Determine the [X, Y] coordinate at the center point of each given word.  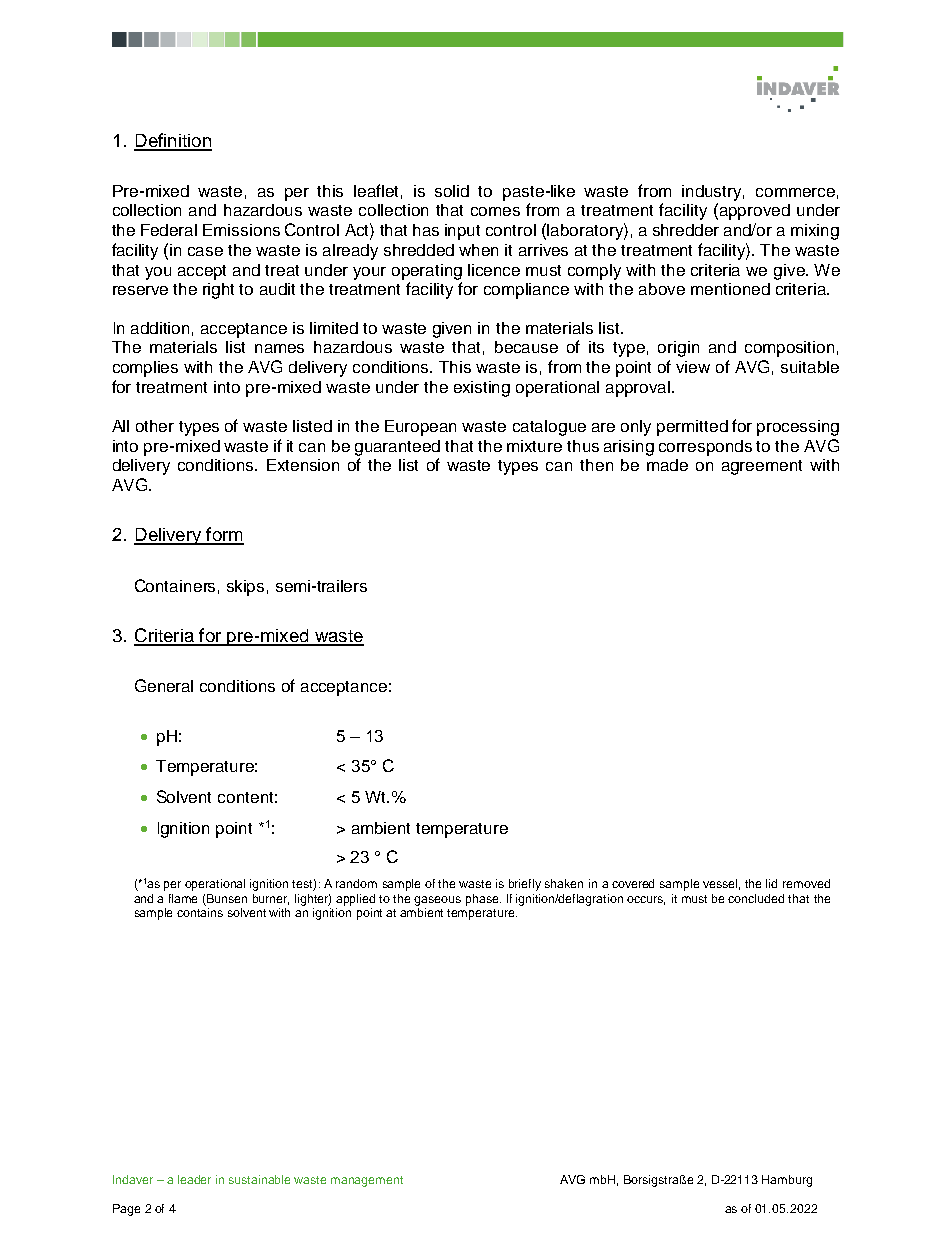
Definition [173, 141]
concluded [756, 898]
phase [483, 900]
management [367, 1181]
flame [183, 898]
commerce [795, 192]
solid [452, 191]
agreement [762, 467]
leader [194, 1179]
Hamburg [787, 1181]
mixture [534, 446]
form [224, 535]
